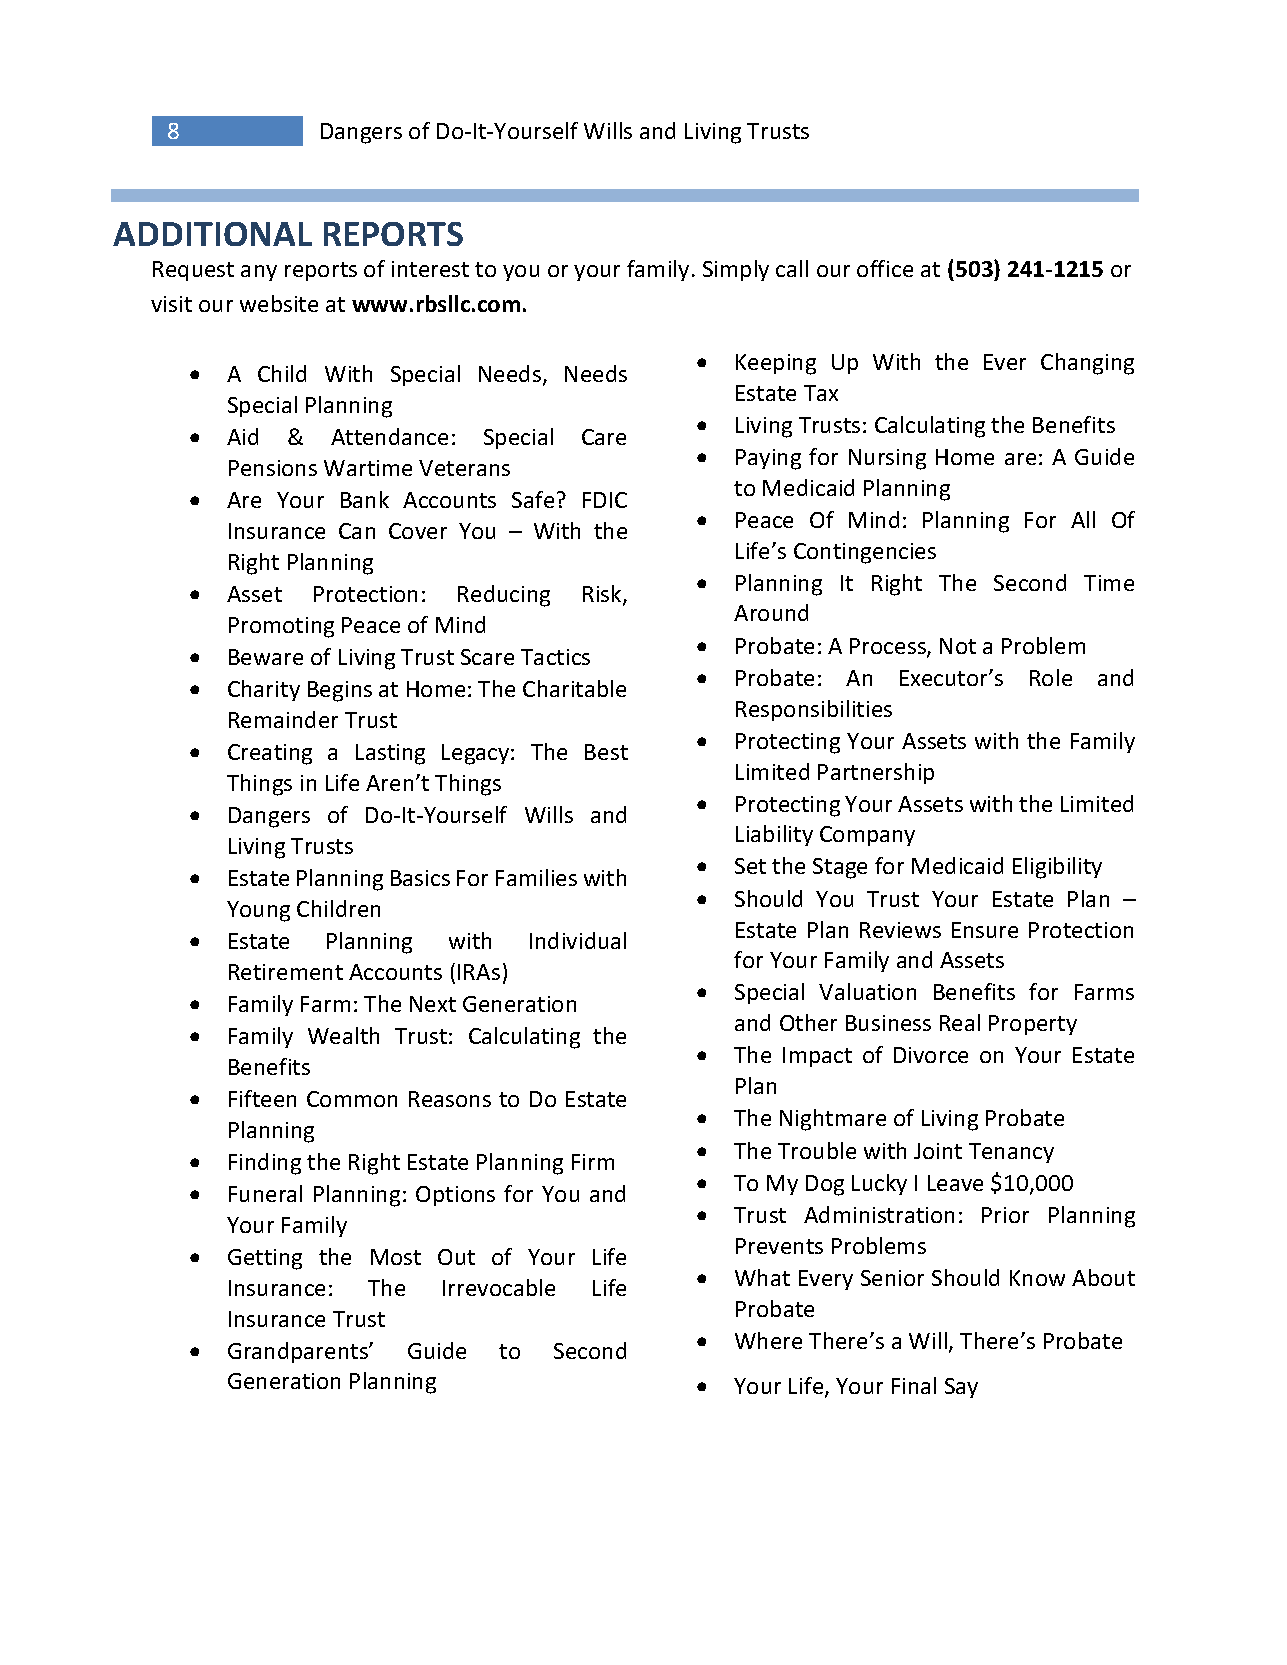 Image resolution: width=1287 pixels, height=1665 pixels. What do you see at coordinates (768, 1340) in the screenshot?
I see `Where` at bounding box center [768, 1340].
